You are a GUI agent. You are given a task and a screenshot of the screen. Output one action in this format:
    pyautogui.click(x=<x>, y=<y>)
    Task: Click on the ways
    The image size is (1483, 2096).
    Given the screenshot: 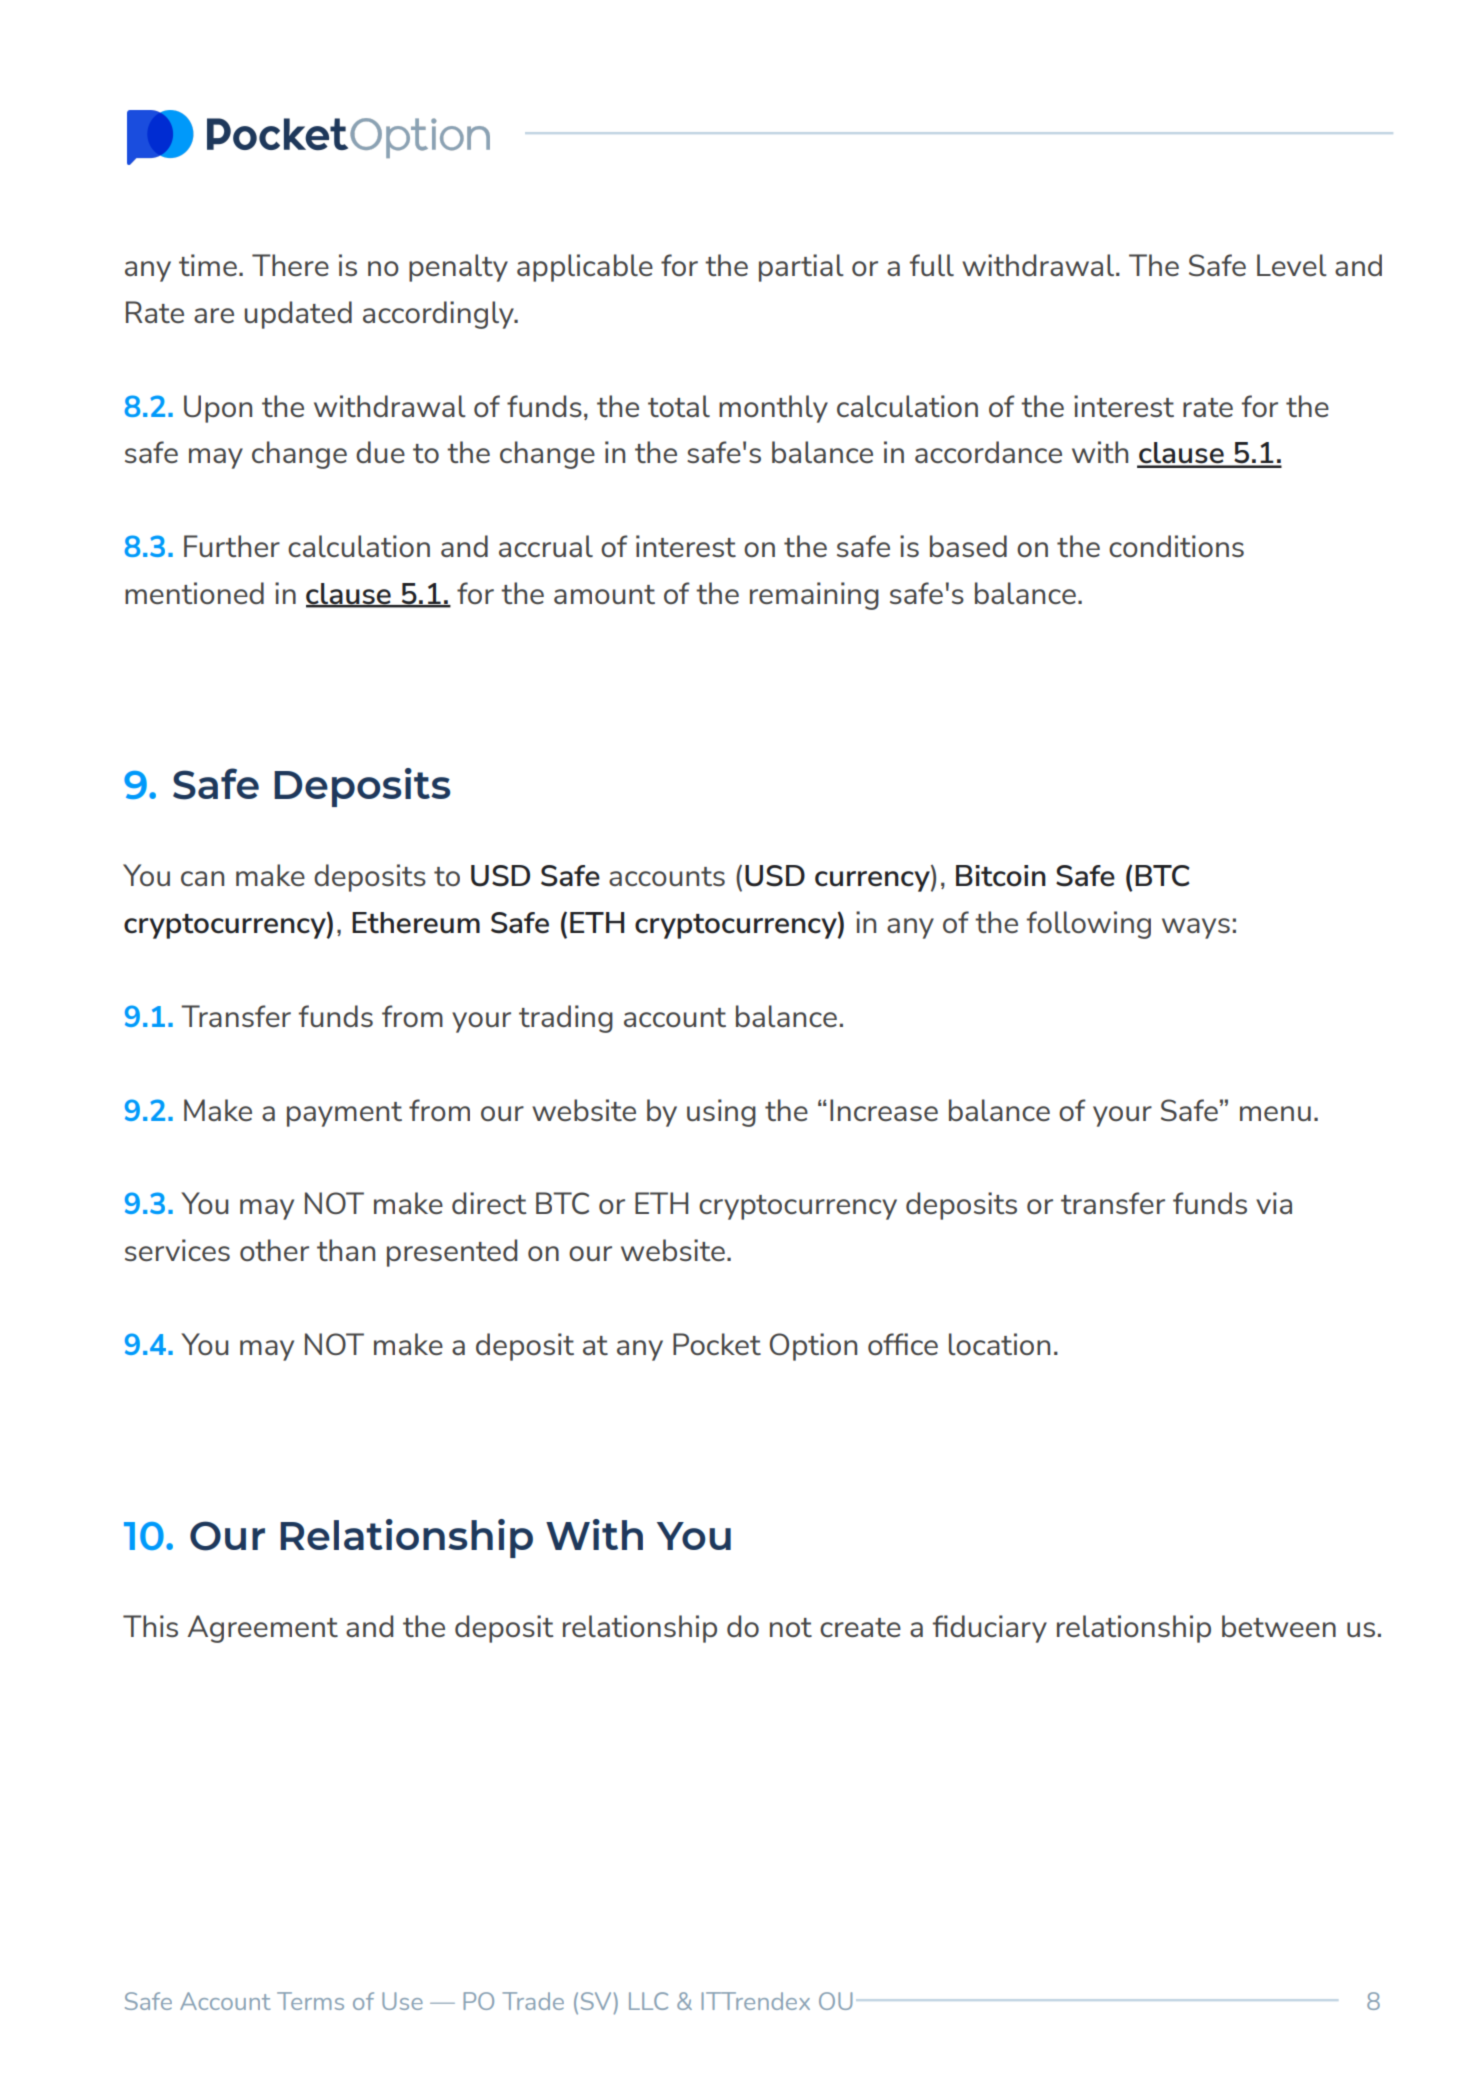 What is the action you would take?
    pyautogui.click(x=1196, y=928)
